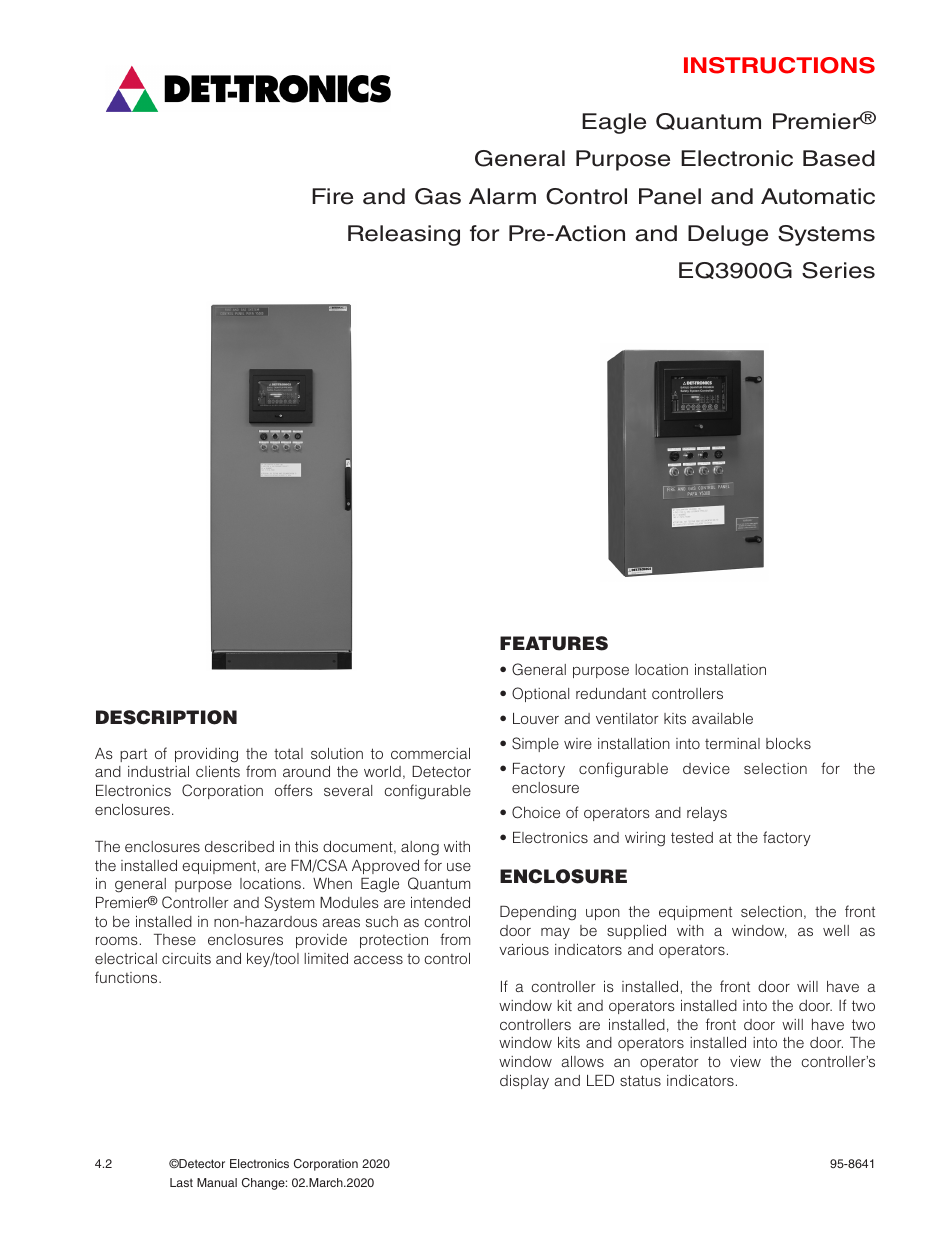 Image resolution: width=952 pixels, height=1233 pixels. I want to click on Fire, so click(332, 196).
